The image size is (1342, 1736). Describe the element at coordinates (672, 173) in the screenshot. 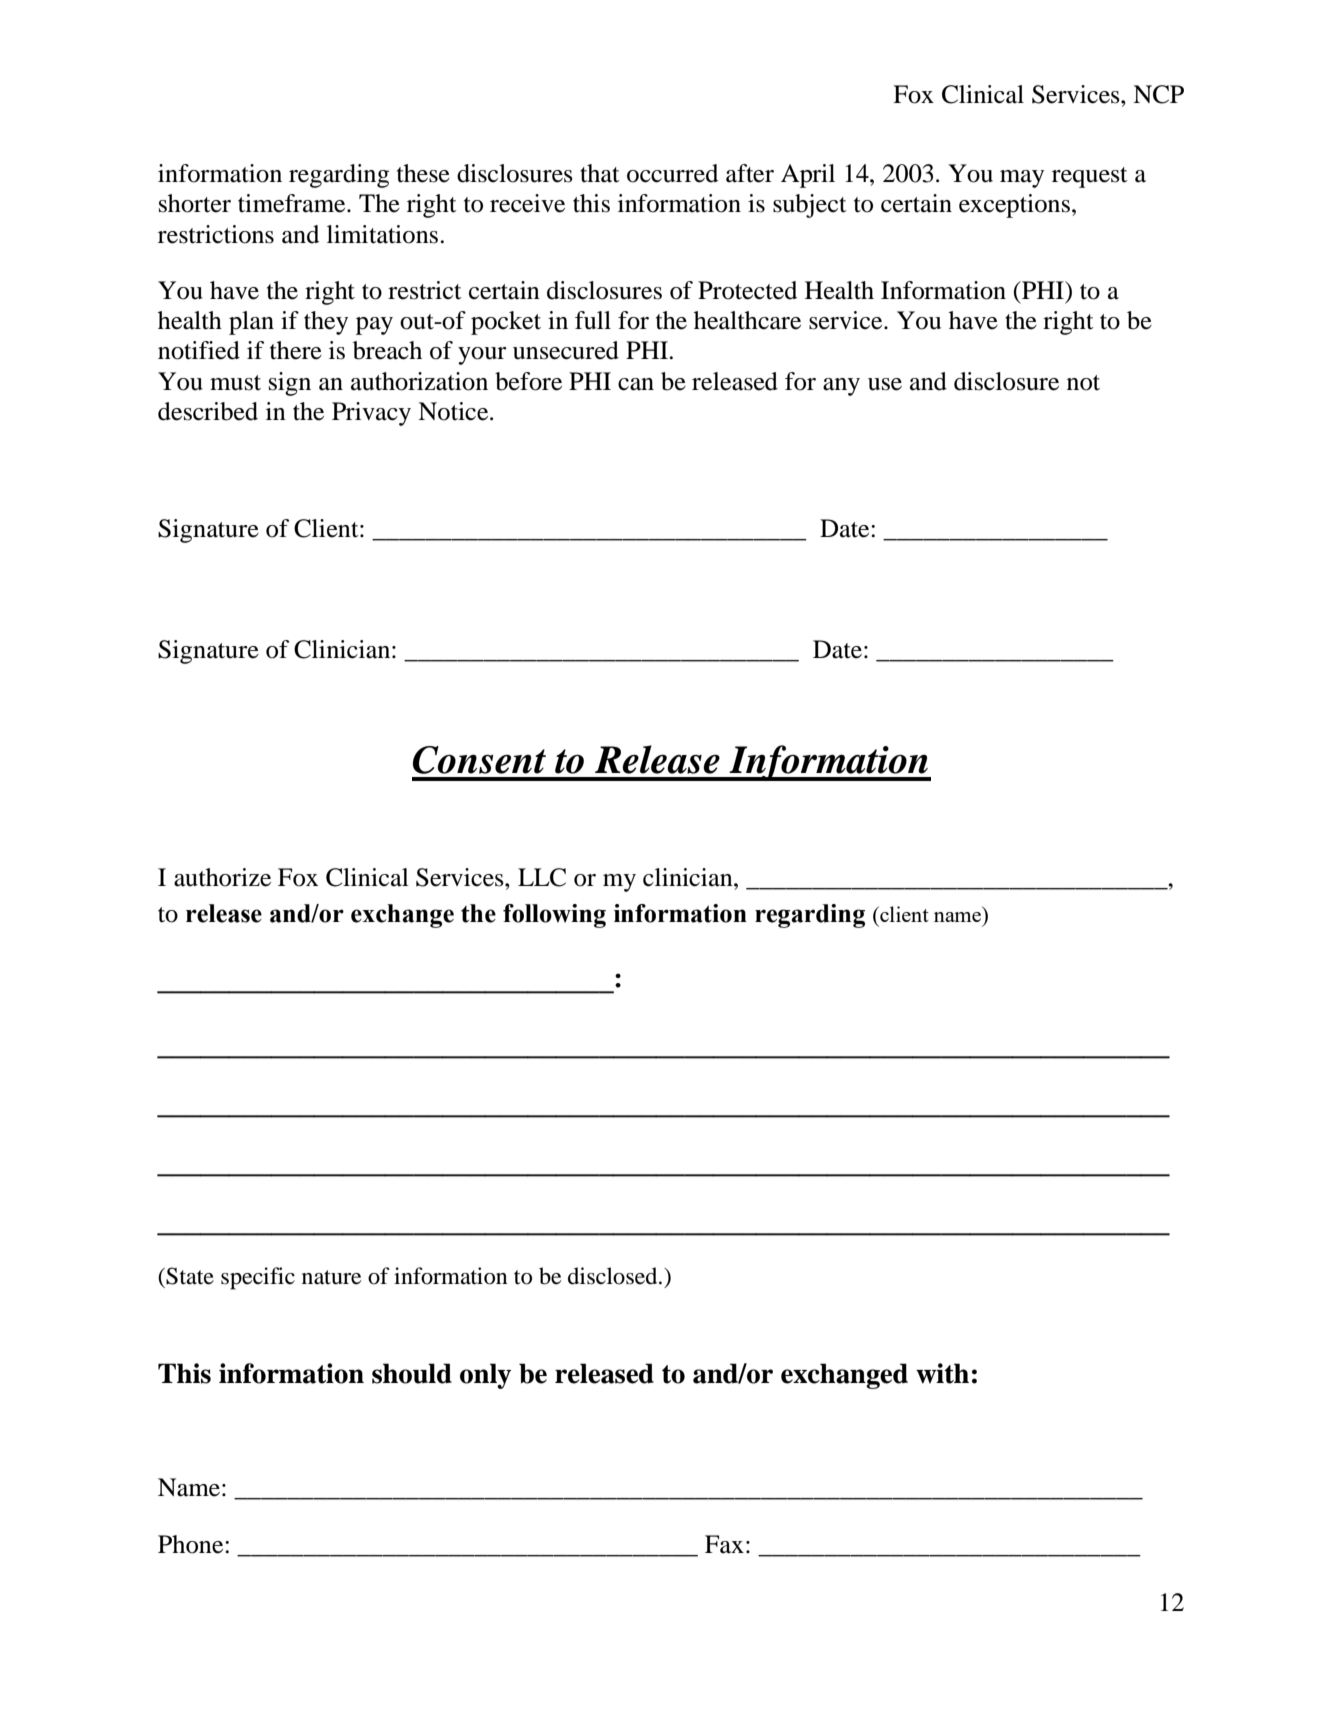

I see `occurred` at that location.
